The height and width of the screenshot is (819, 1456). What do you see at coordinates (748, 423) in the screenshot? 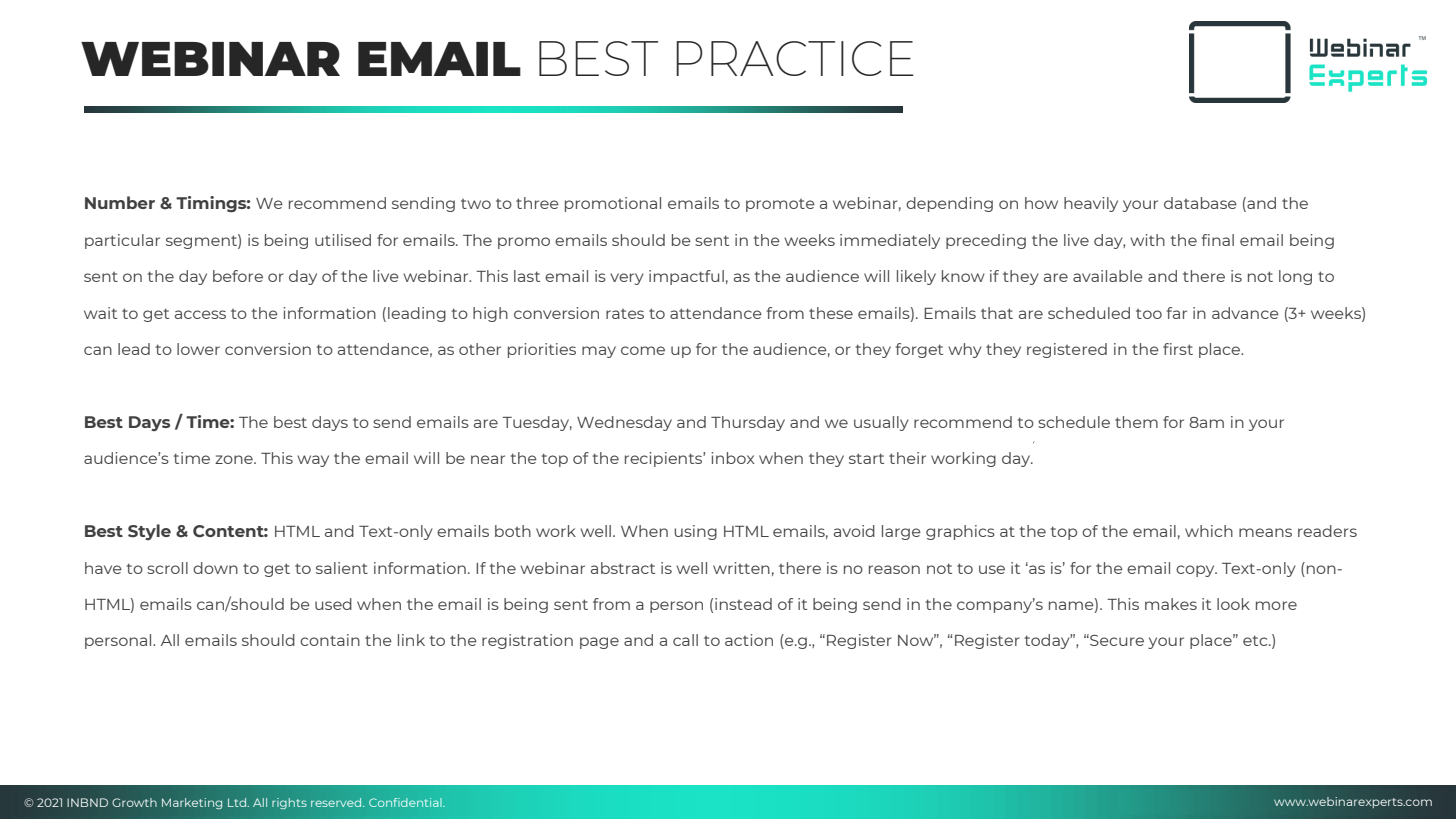
I see `Thursday` at bounding box center [748, 423].
